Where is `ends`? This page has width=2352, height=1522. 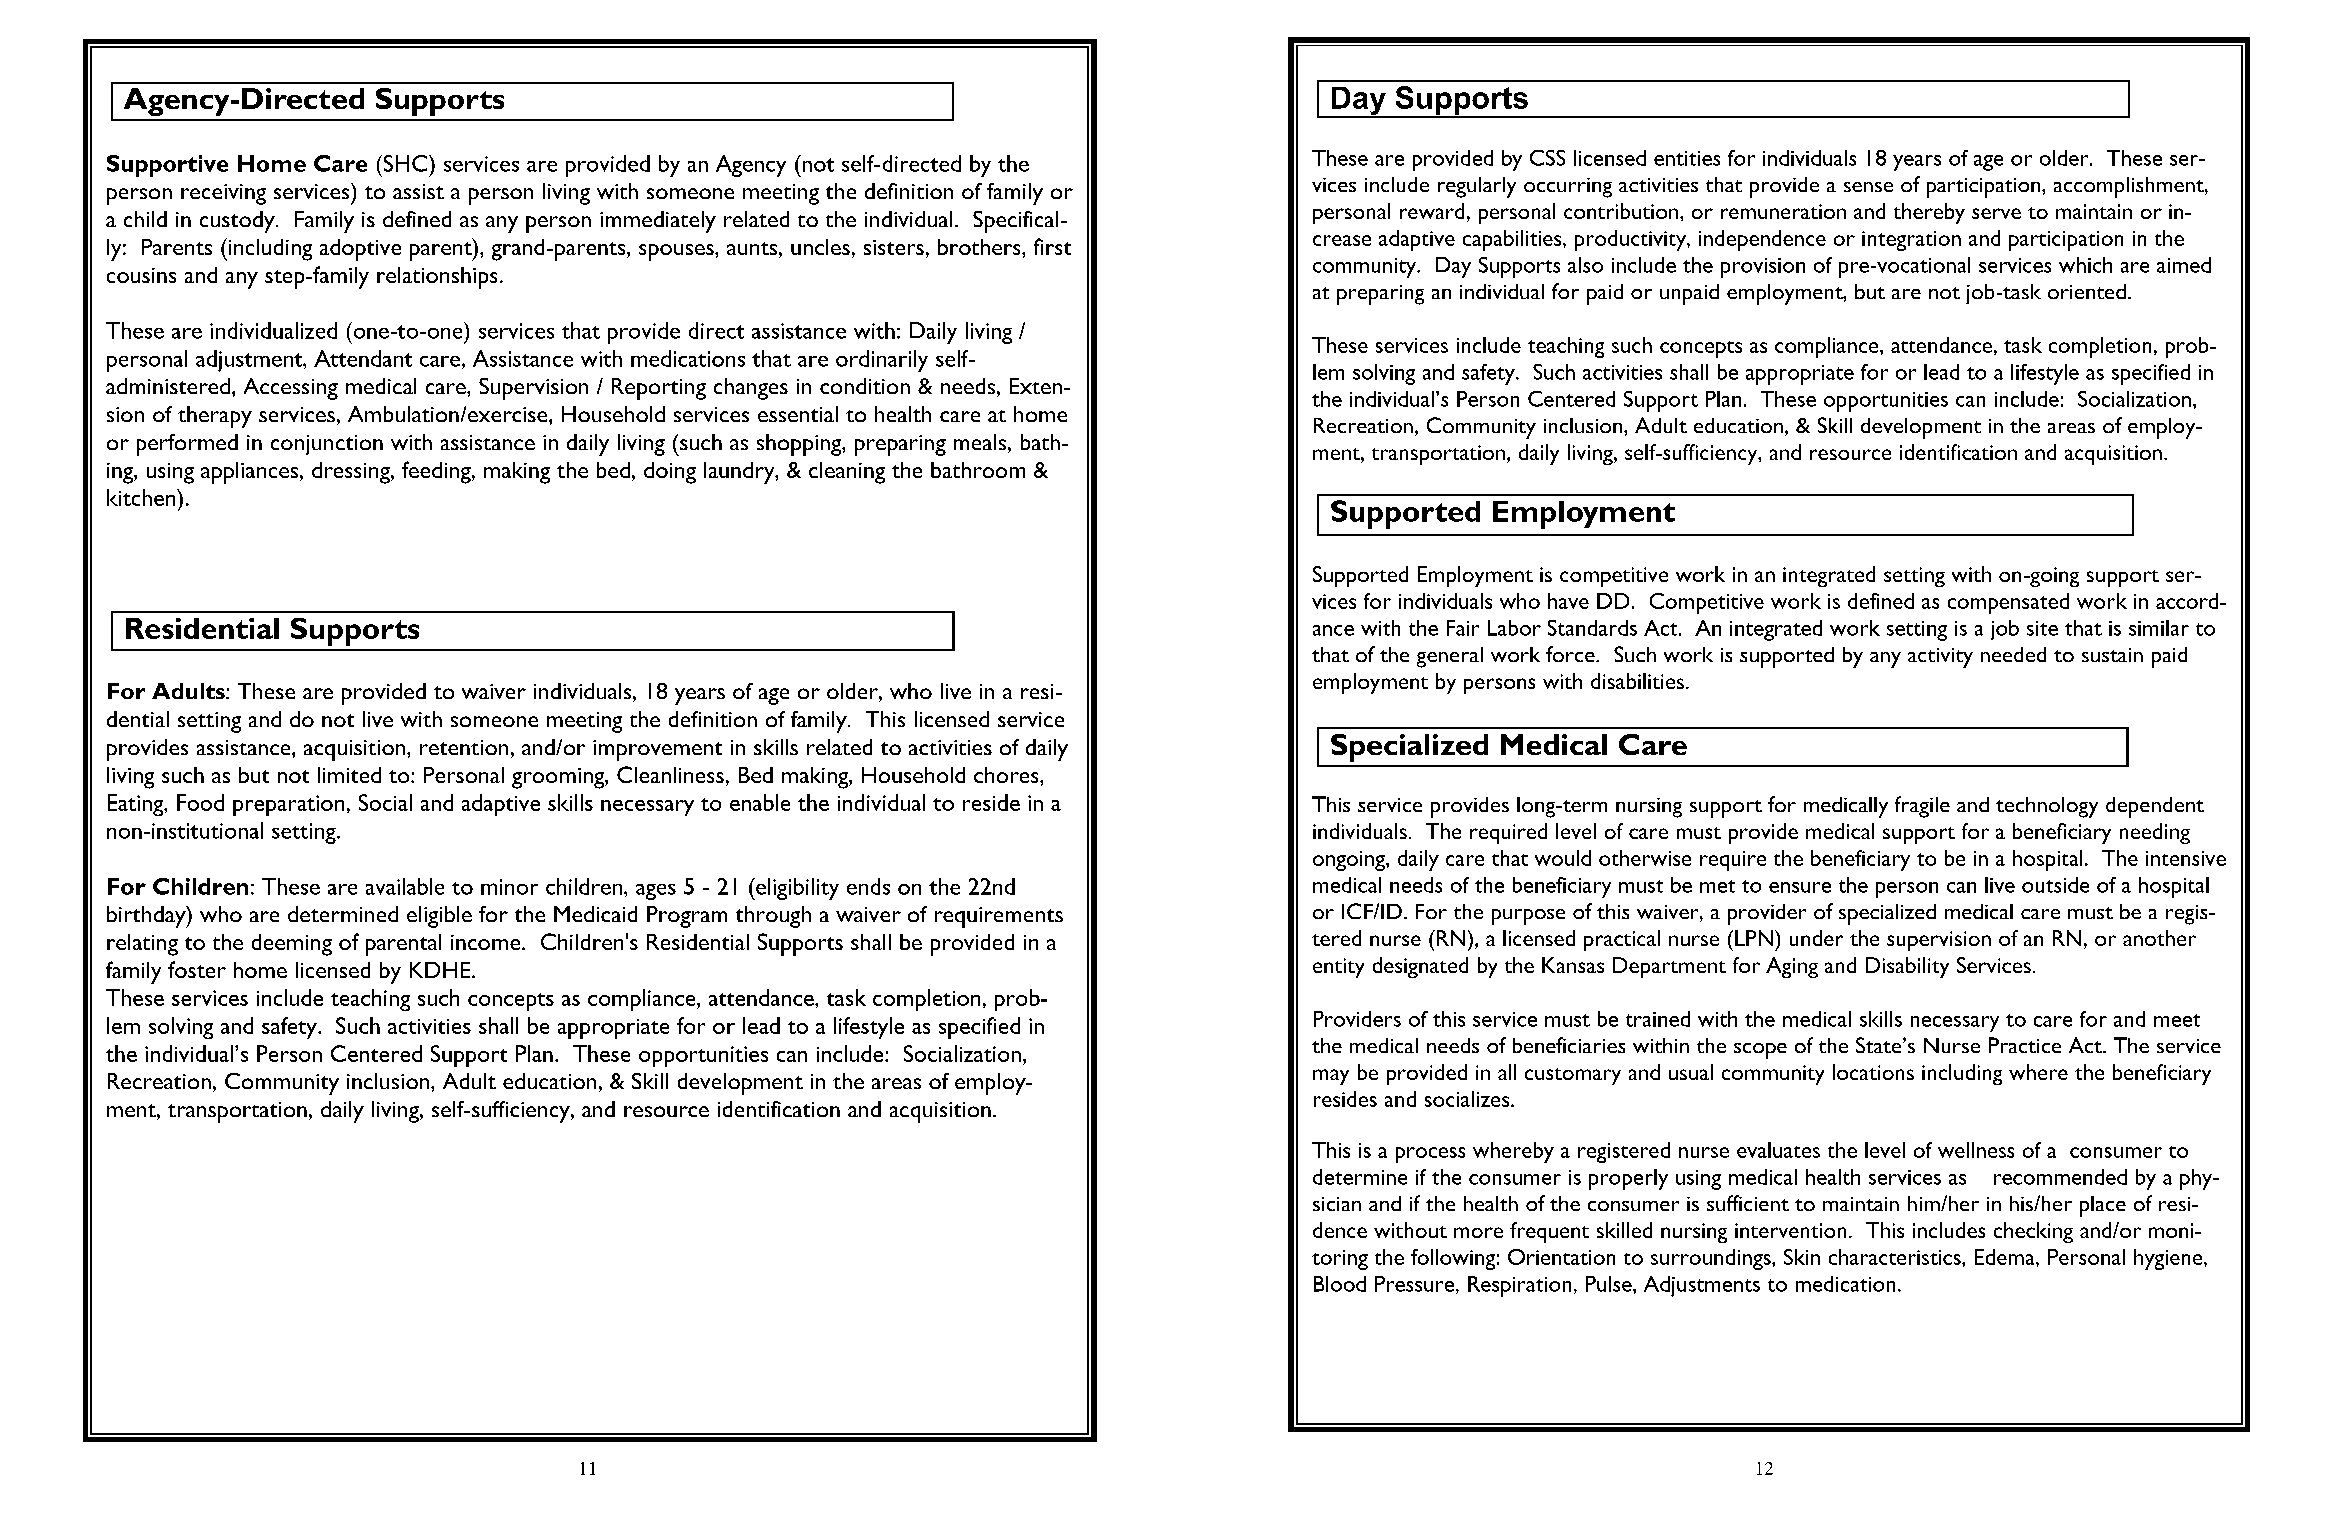
ends is located at coordinates (868, 886).
